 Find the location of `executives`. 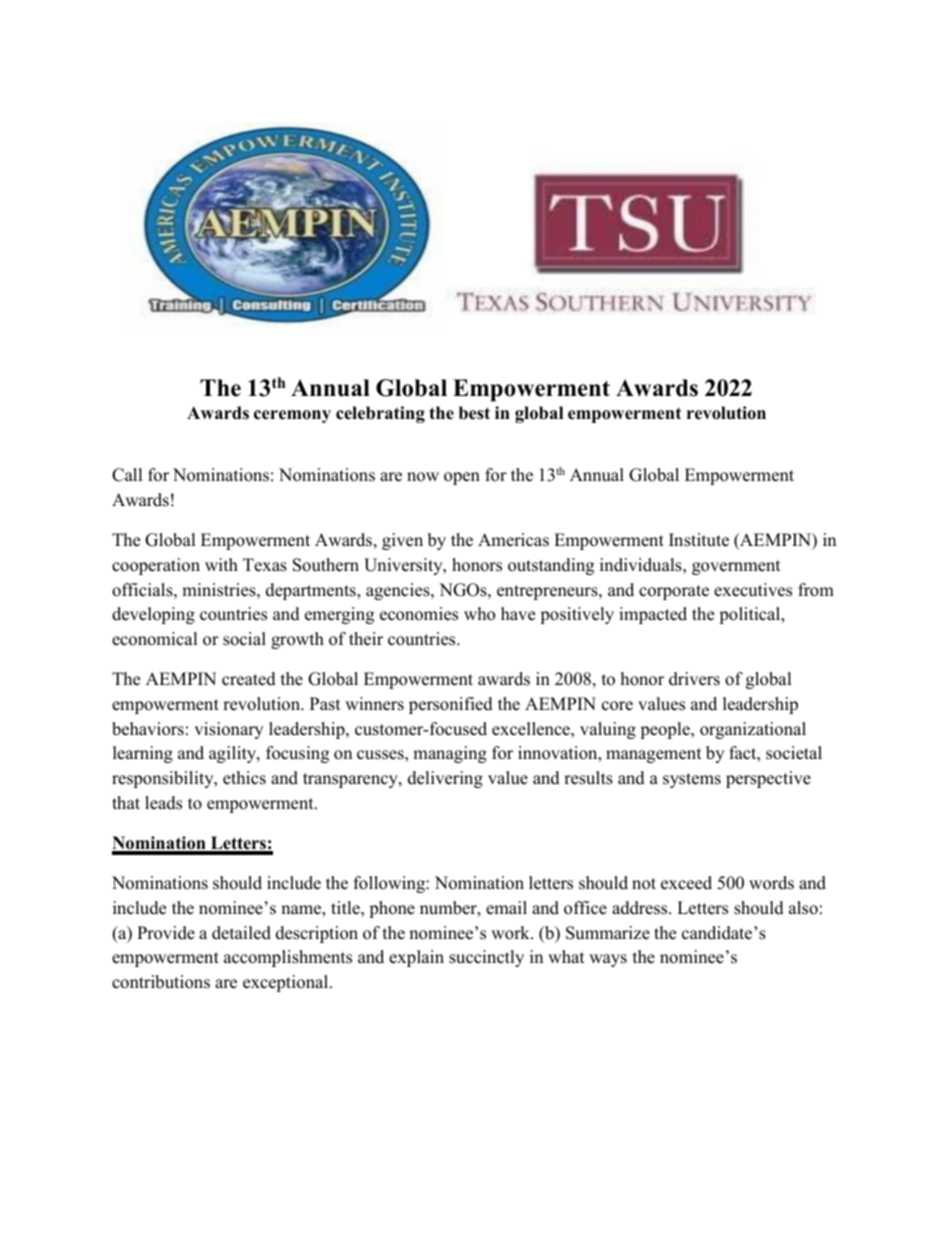

executives is located at coordinates (753, 590).
